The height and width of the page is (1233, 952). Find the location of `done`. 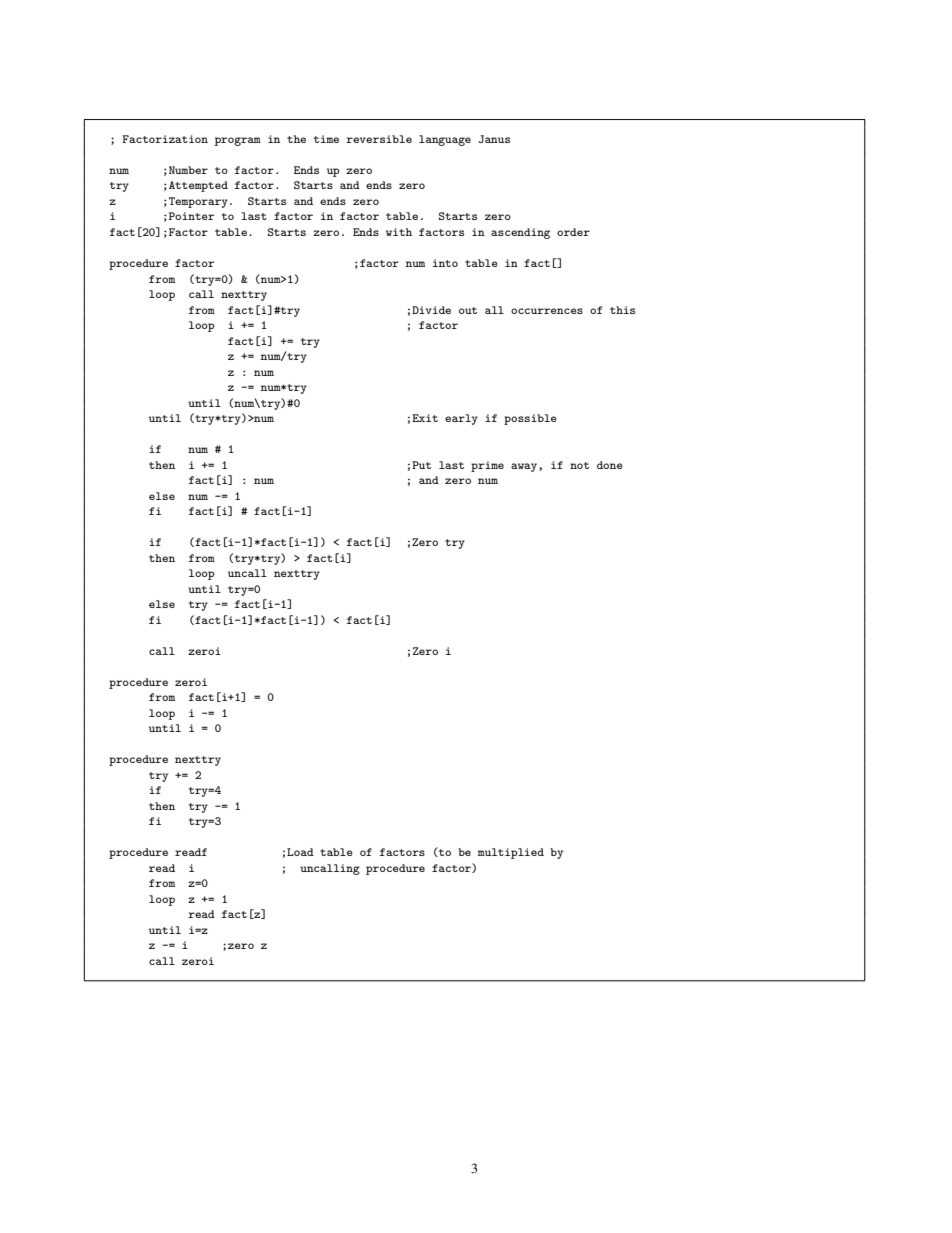

done is located at coordinates (609, 465).
